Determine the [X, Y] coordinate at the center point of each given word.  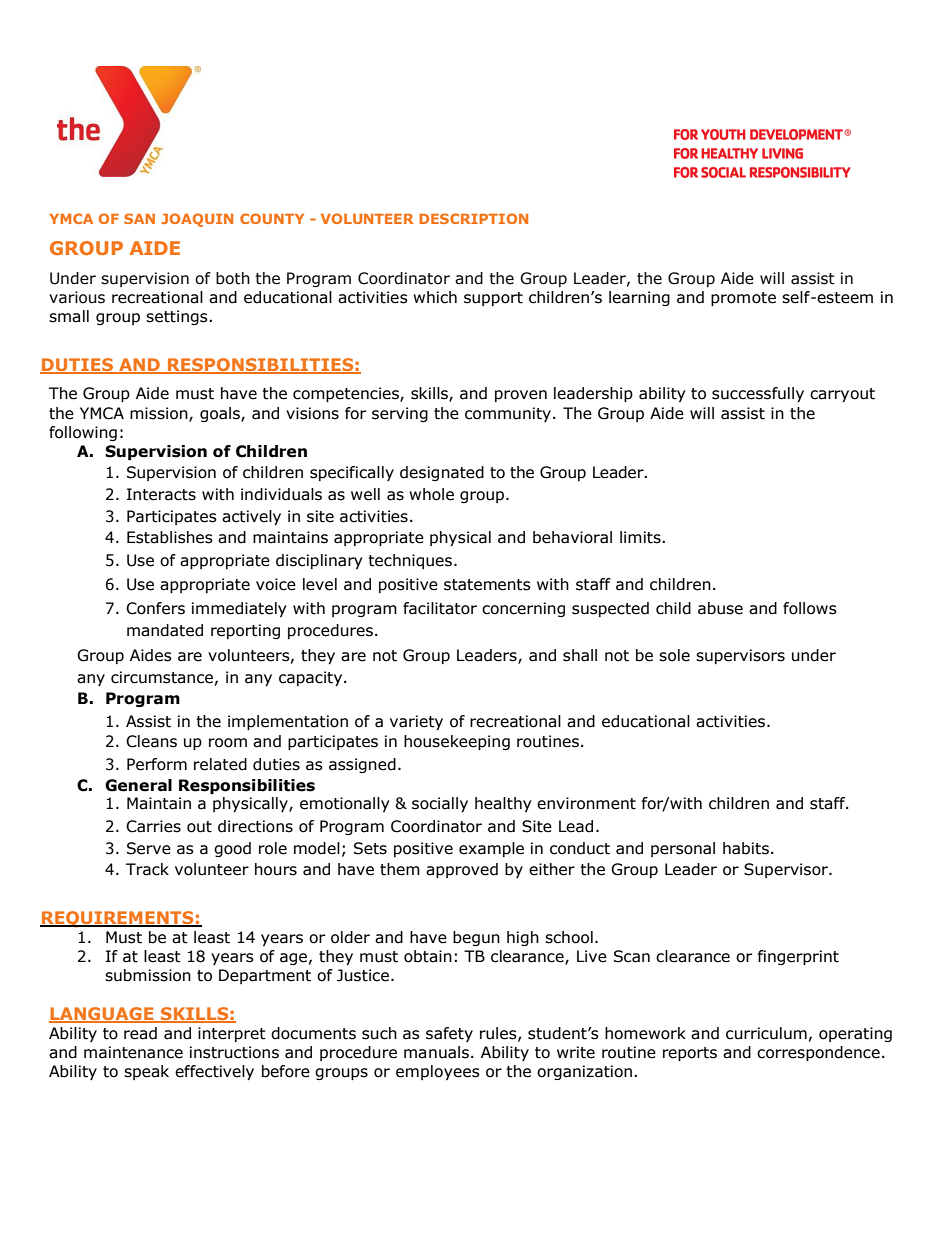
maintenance [133, 1052]
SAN [139, 218]
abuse [720, 608]
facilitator [440, 608]
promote [743, 299]
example [491, 849]
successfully [758, 394]
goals [221, 414]
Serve [149, 848]
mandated [165, 630]
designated [442, 473]
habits [746, 848]
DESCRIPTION [473, 218]
